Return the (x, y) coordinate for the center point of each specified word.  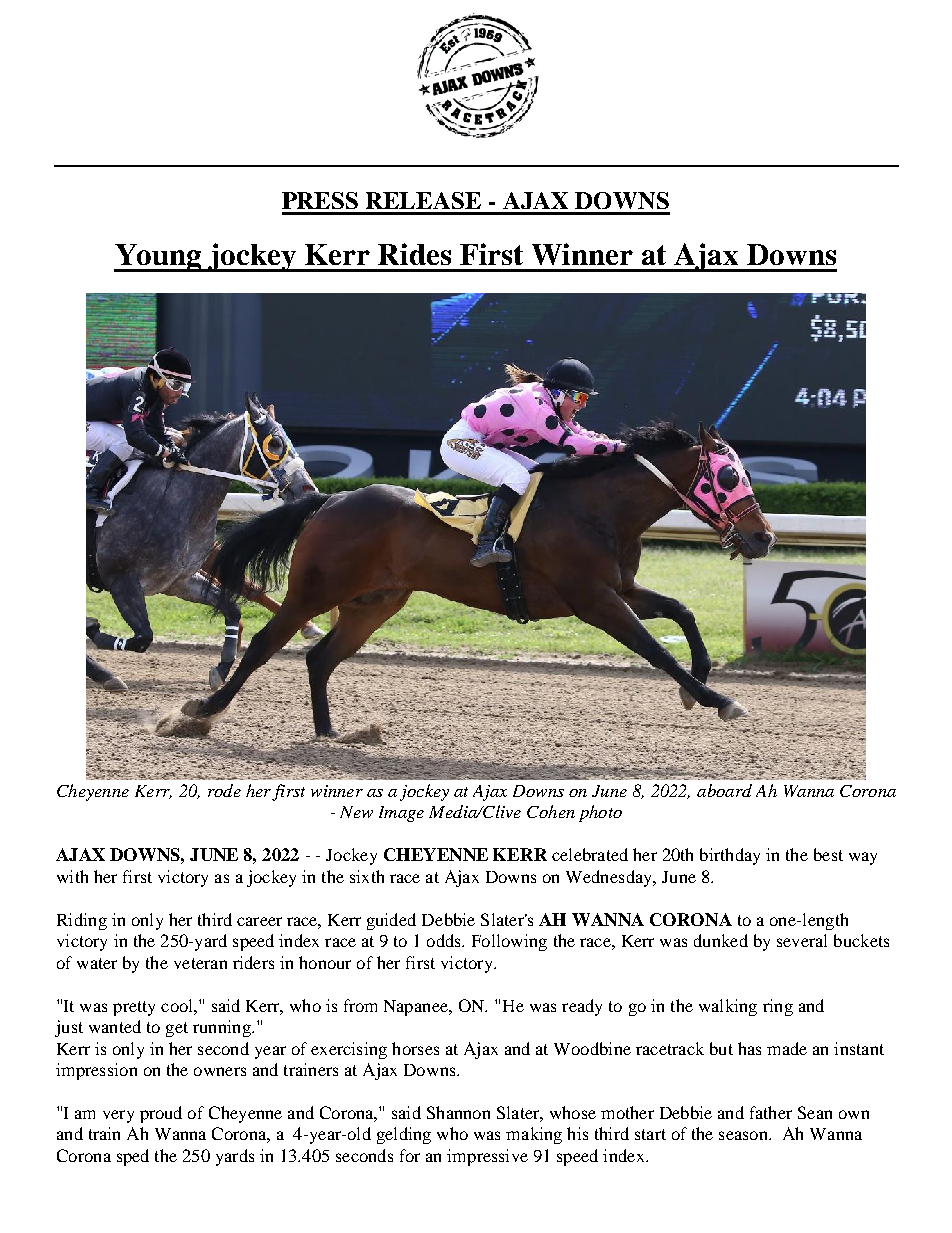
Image (401, 814)
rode (224, 790)
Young (159, 258)
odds (445, 940)
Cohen (551, 811)
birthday (730, 856)
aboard (724, 790)
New (356, 812)
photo (600, 813)
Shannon (458, 1112)
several (802, 940)
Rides (414, 254)
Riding (82, 921)
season (744, 1135)
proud (161, 1114)
